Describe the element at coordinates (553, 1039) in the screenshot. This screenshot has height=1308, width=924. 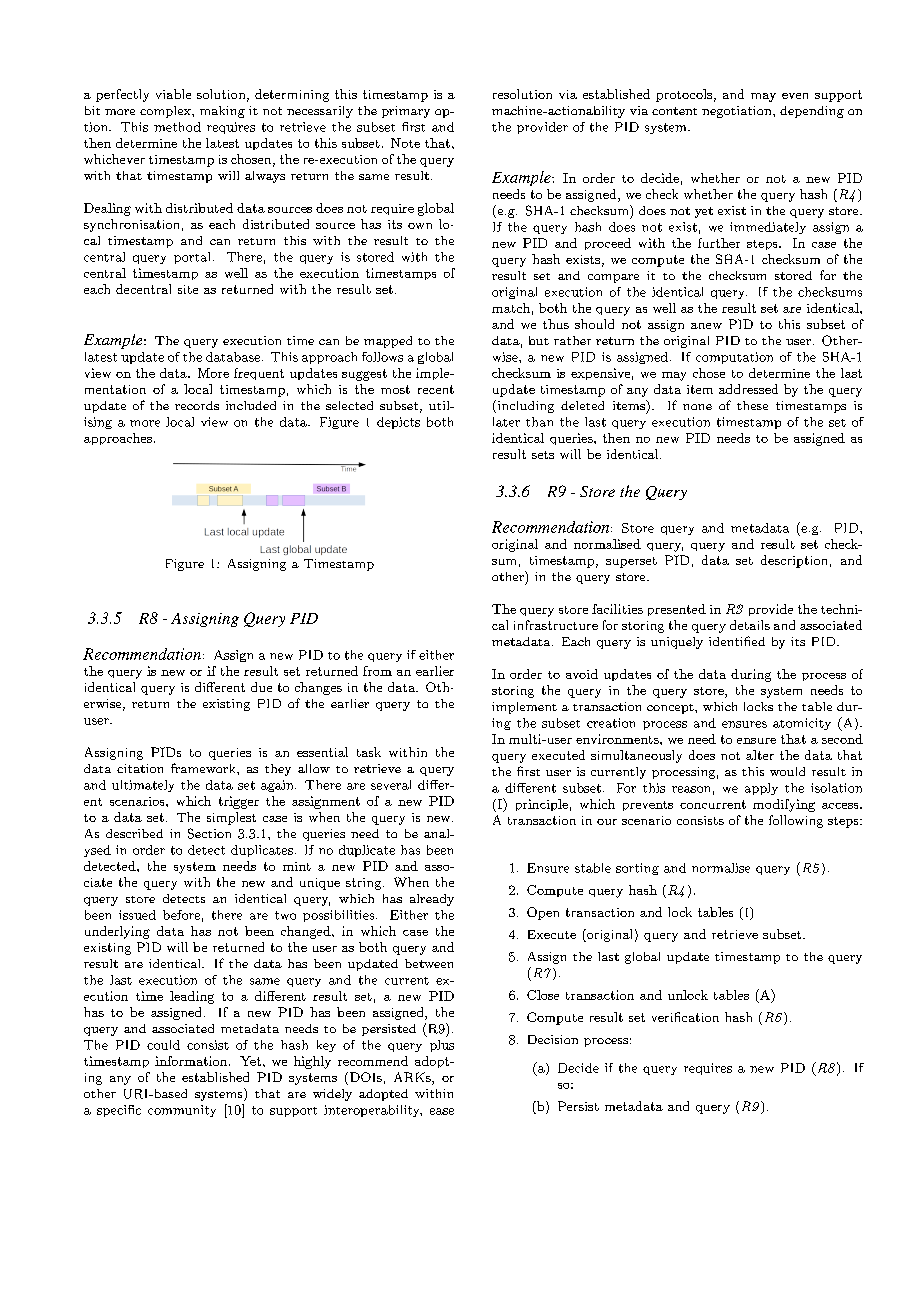
I see `Decision` at that location.
